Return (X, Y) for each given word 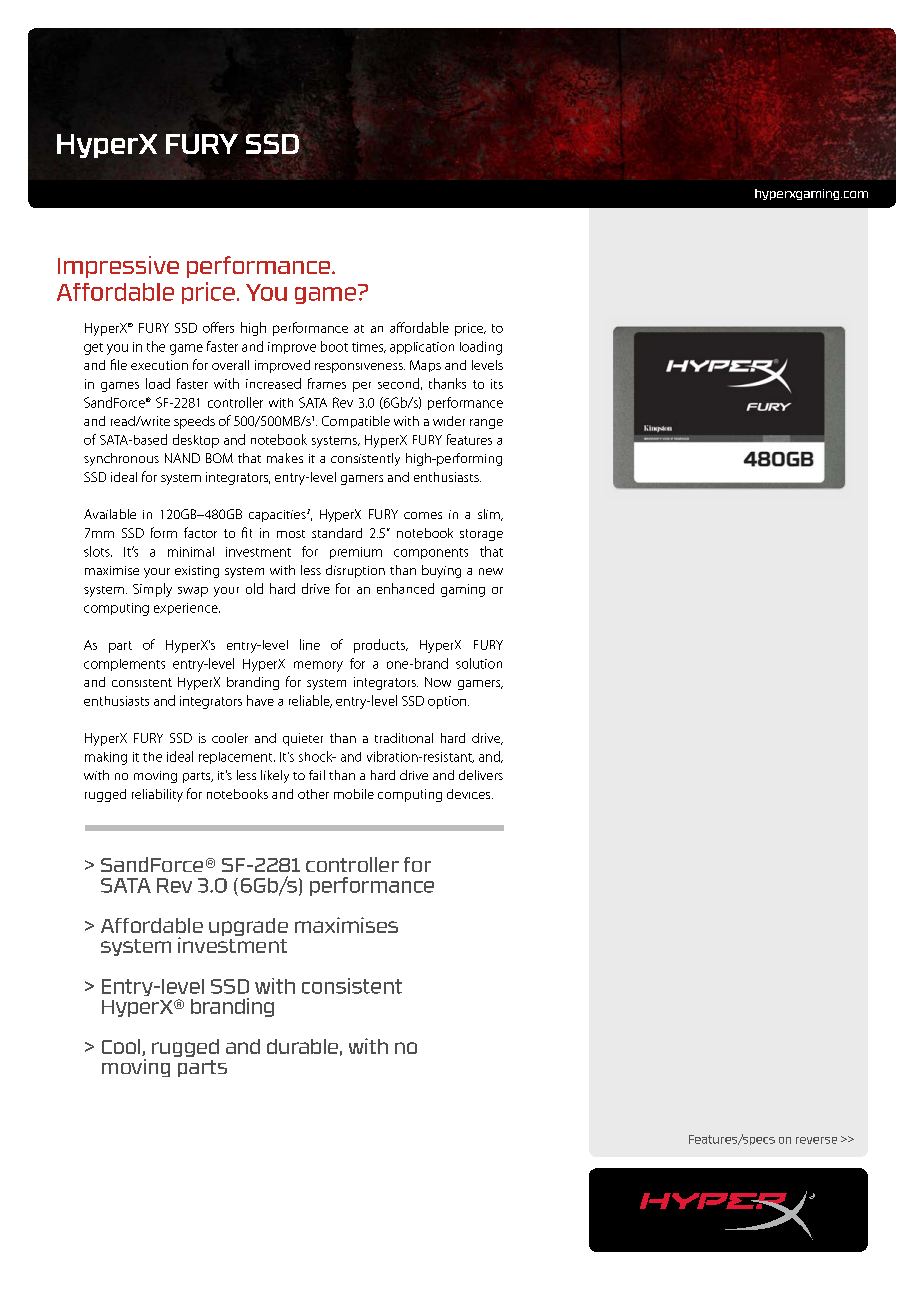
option (448, 702)
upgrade (248, 927)
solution (479, 663)
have (260, 700)
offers (218, 327)
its (497, 384)
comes (423, 515)
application (422, 348)
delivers (481, 775)
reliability (157, 795)
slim (490, 515)
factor (200, 532)
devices (470, 794)
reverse (816, 1140)
